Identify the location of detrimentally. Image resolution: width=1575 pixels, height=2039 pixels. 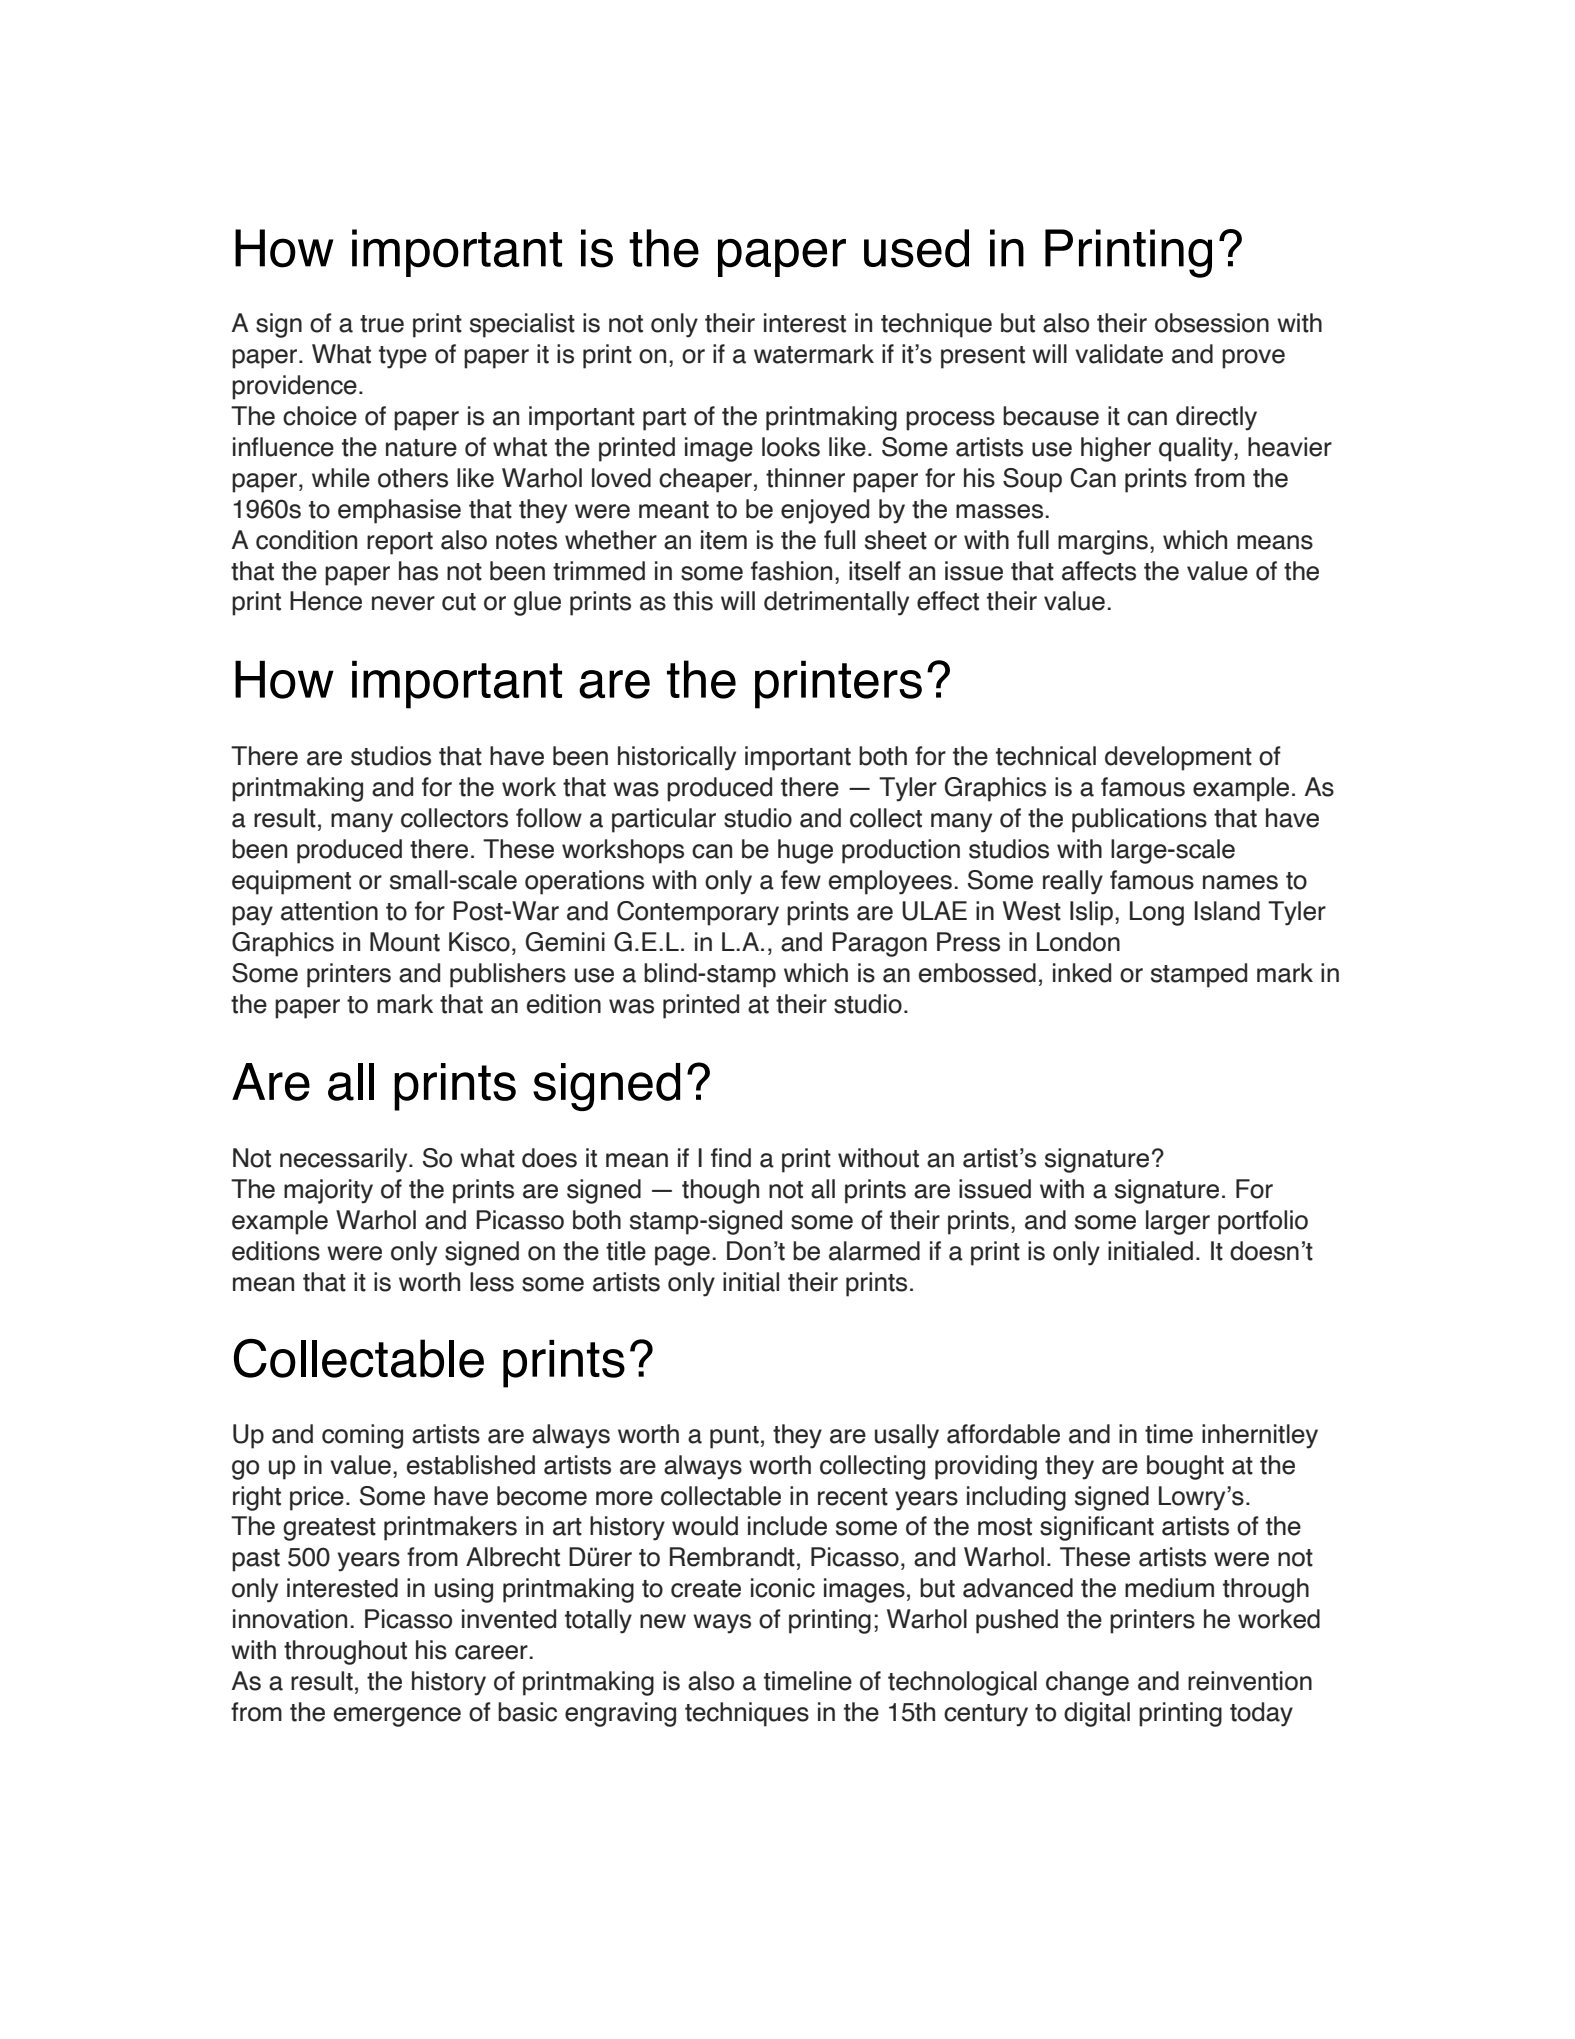
(836, 603).
